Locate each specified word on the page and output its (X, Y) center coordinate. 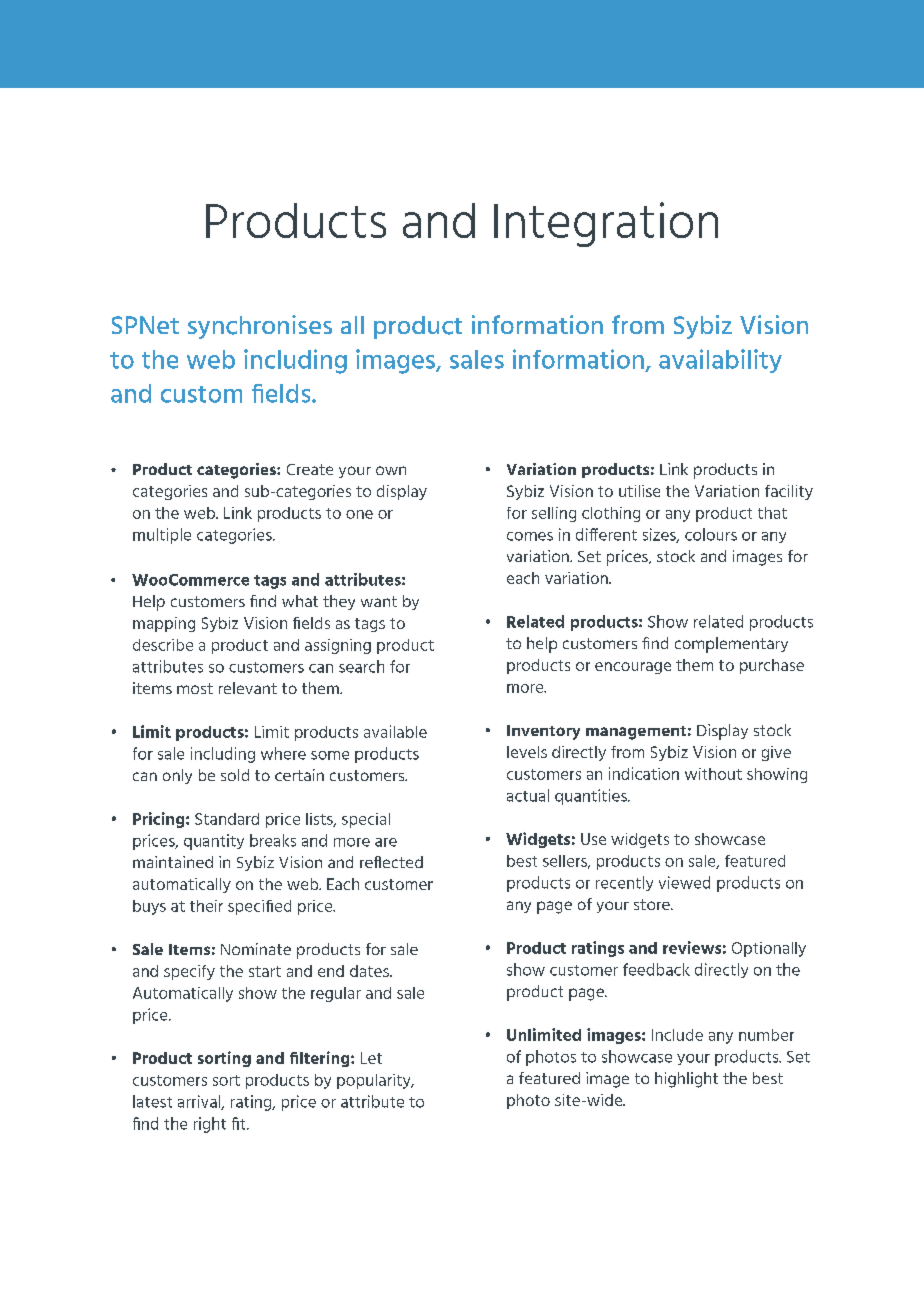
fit (240, 1123)
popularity (375, 1081)
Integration (606, 224)
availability (720, 361)
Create (310, 469)
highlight (686, 1080)
